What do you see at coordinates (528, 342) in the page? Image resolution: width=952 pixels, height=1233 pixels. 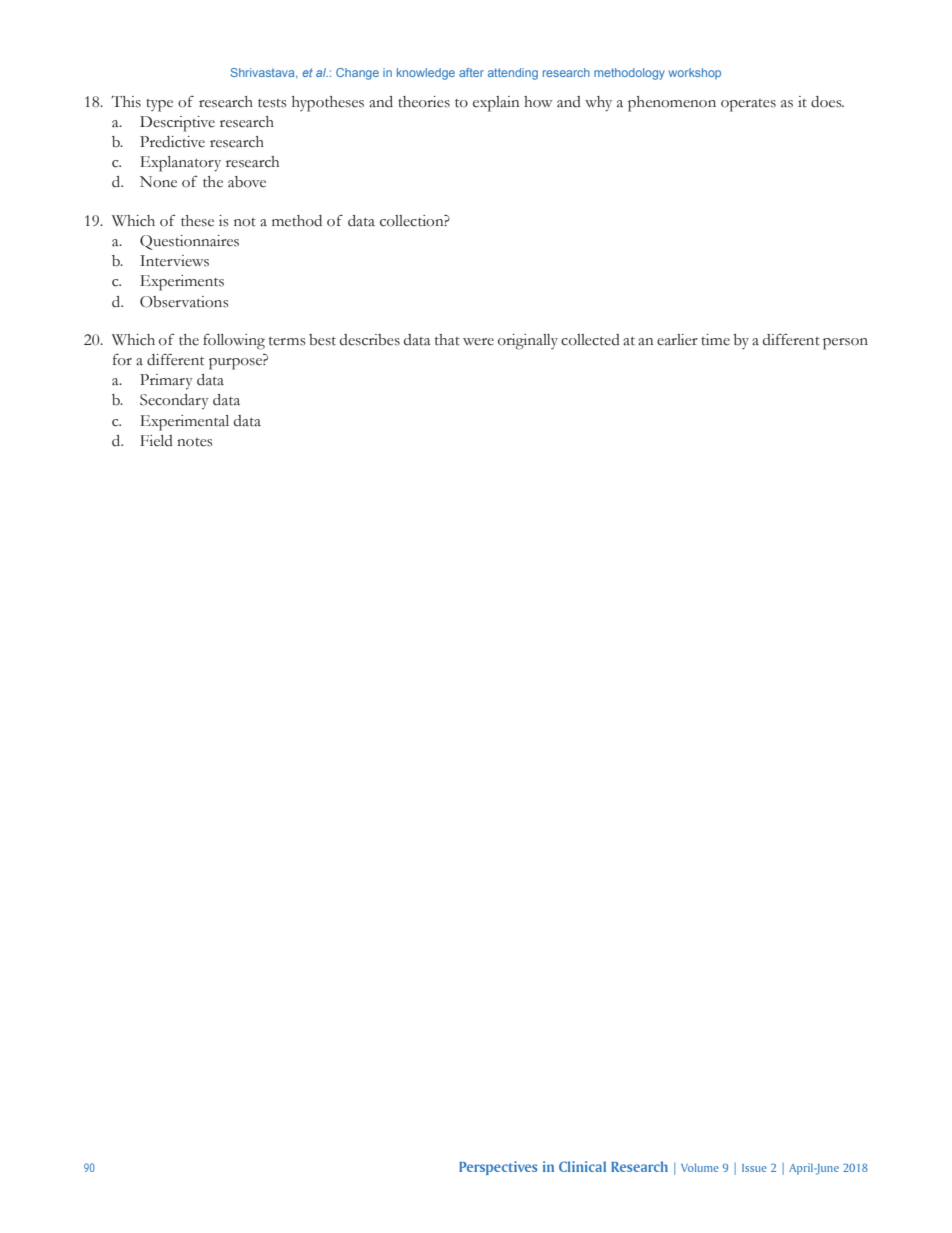 I see `originally` at bounding box center [528, 342].
